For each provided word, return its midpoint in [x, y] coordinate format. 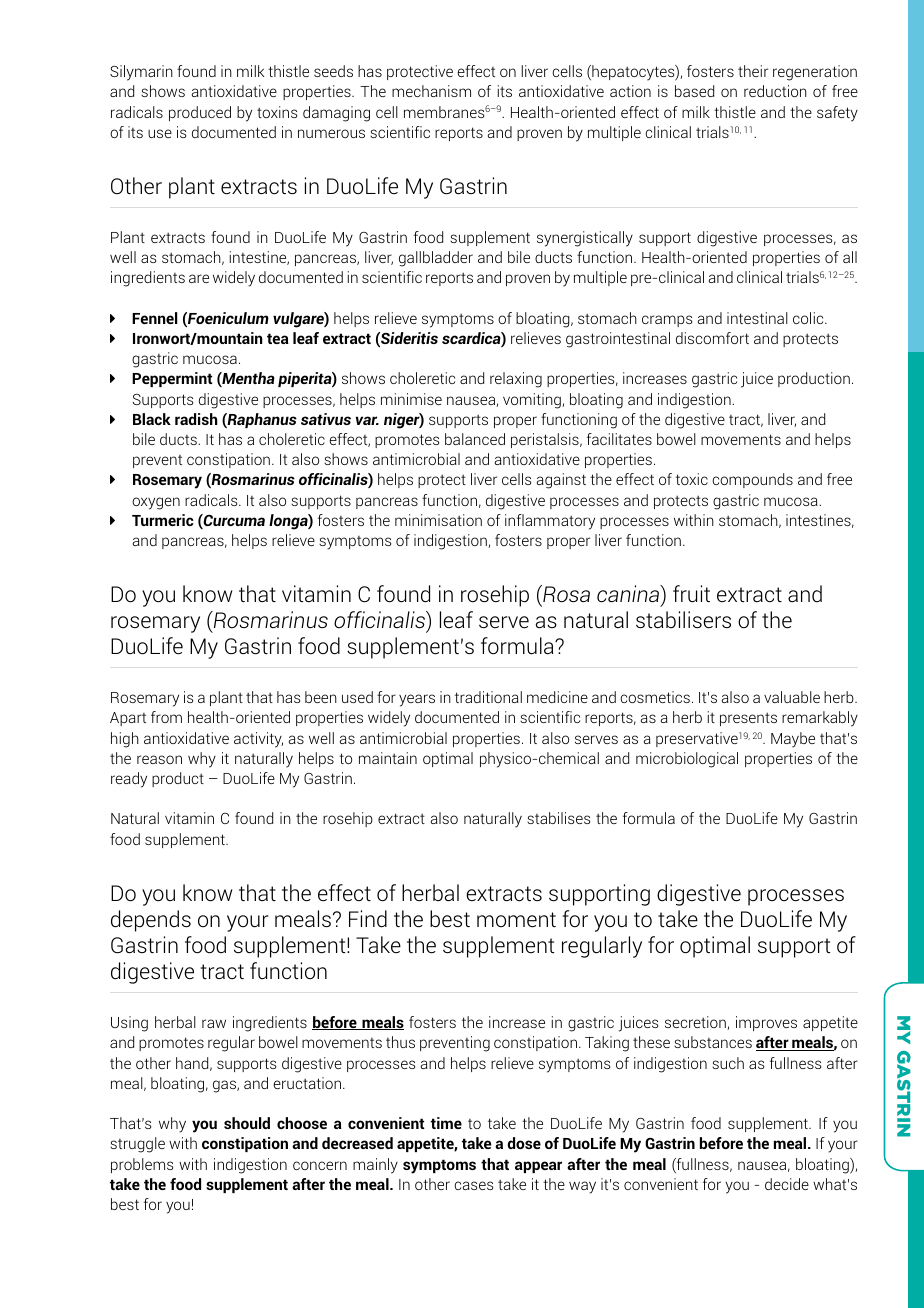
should [247, 1123]
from [166, 717]
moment [516, 920]
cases [473, 1185]
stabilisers [683, 619]
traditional [488, 697]
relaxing [516, 380]
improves [766, 1023]
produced [200, 113]
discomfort [712, 338]
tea [278, 338]
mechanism [431, 91]
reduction [775, 91]
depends [151, 921]
